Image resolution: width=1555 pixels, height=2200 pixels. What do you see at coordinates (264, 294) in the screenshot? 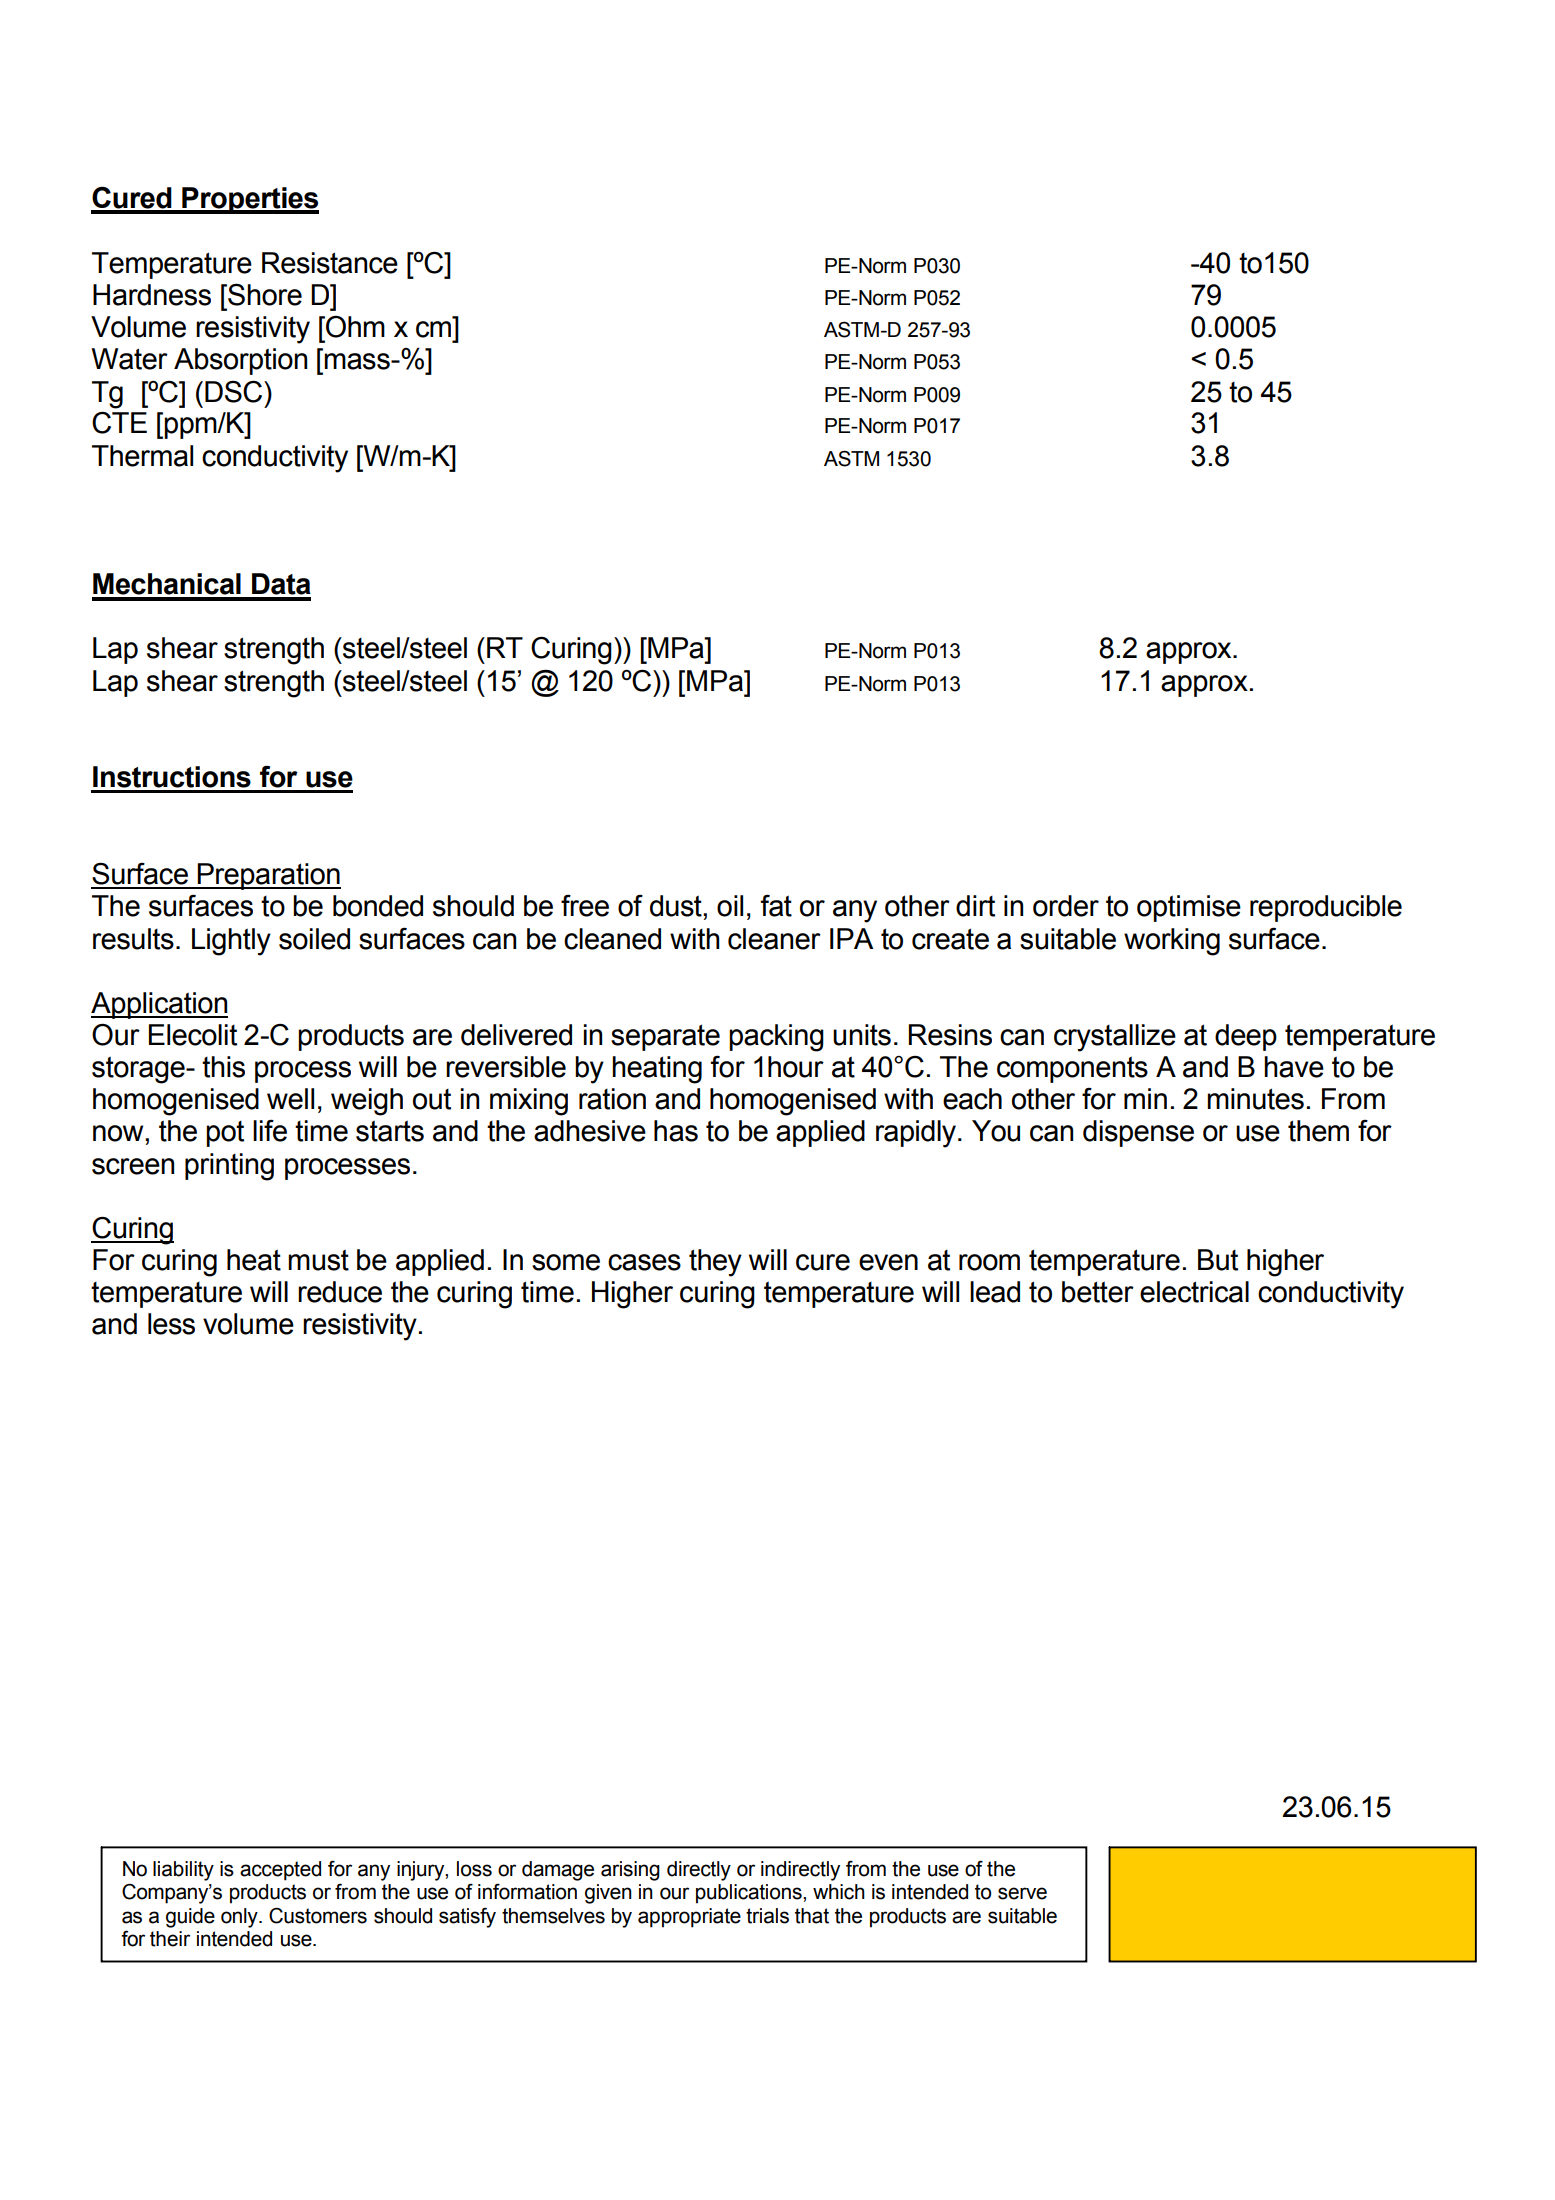
I see `Shore` at bounding box center [264, 294].
